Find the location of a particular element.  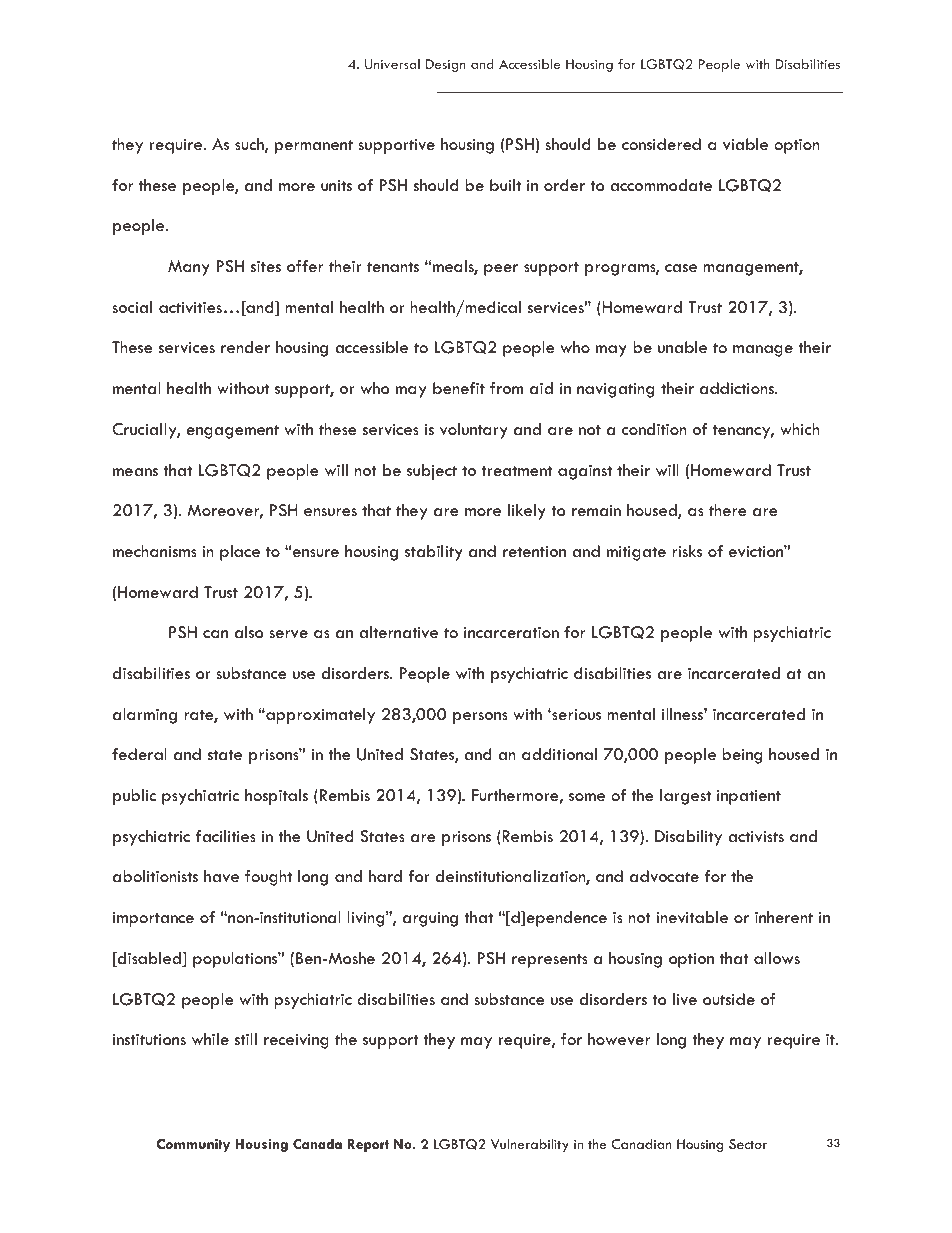

viable is located at coordinates (745, 144).
